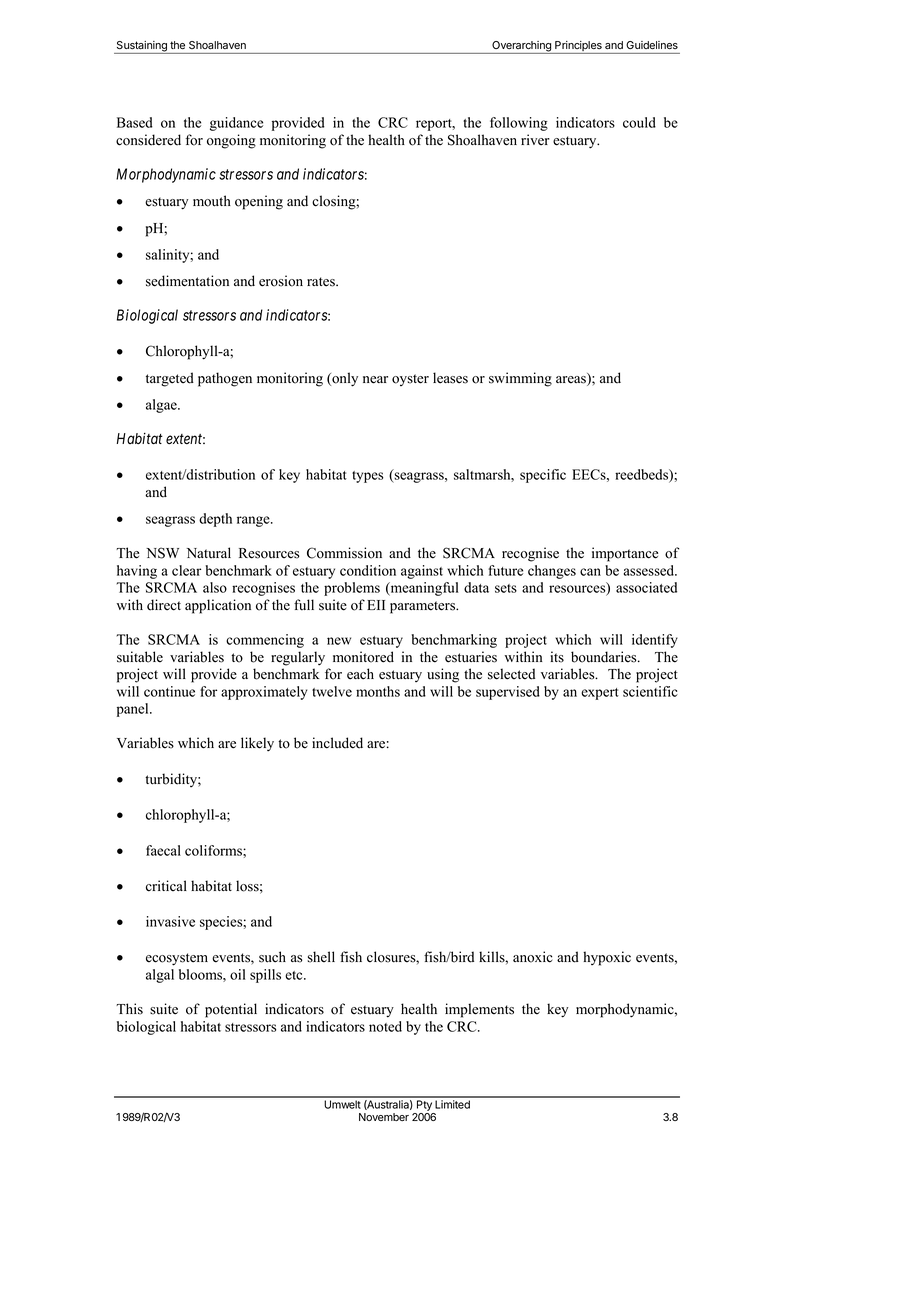  I want to click on November, so click(384, 1117).
